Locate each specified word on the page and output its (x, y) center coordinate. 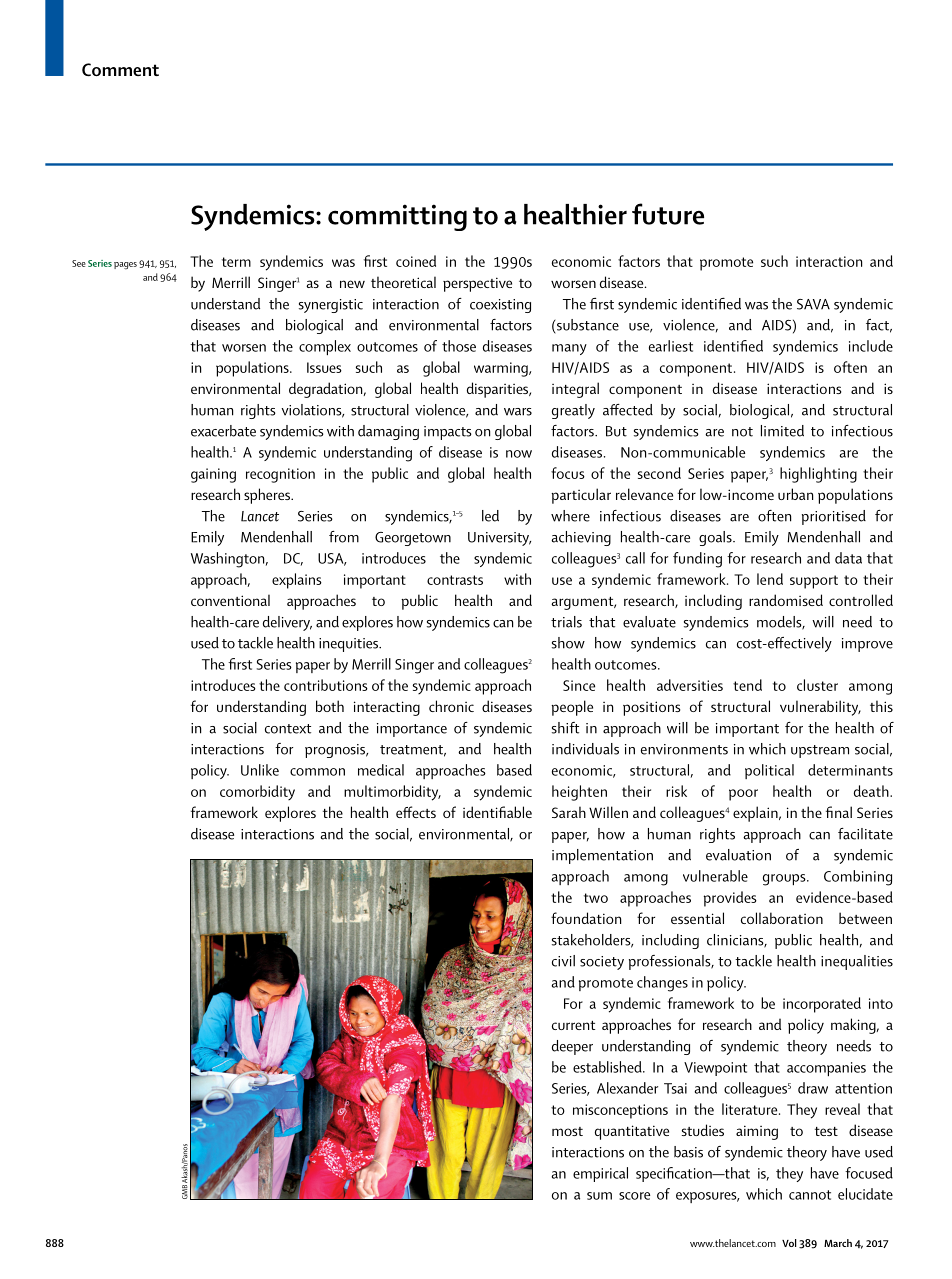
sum (599, 1196)
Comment (120, 70)
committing (397, 217)
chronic (451, 706)
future (668, 214)
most (567, 1131)
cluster (817, 685)
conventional (230, 600)
